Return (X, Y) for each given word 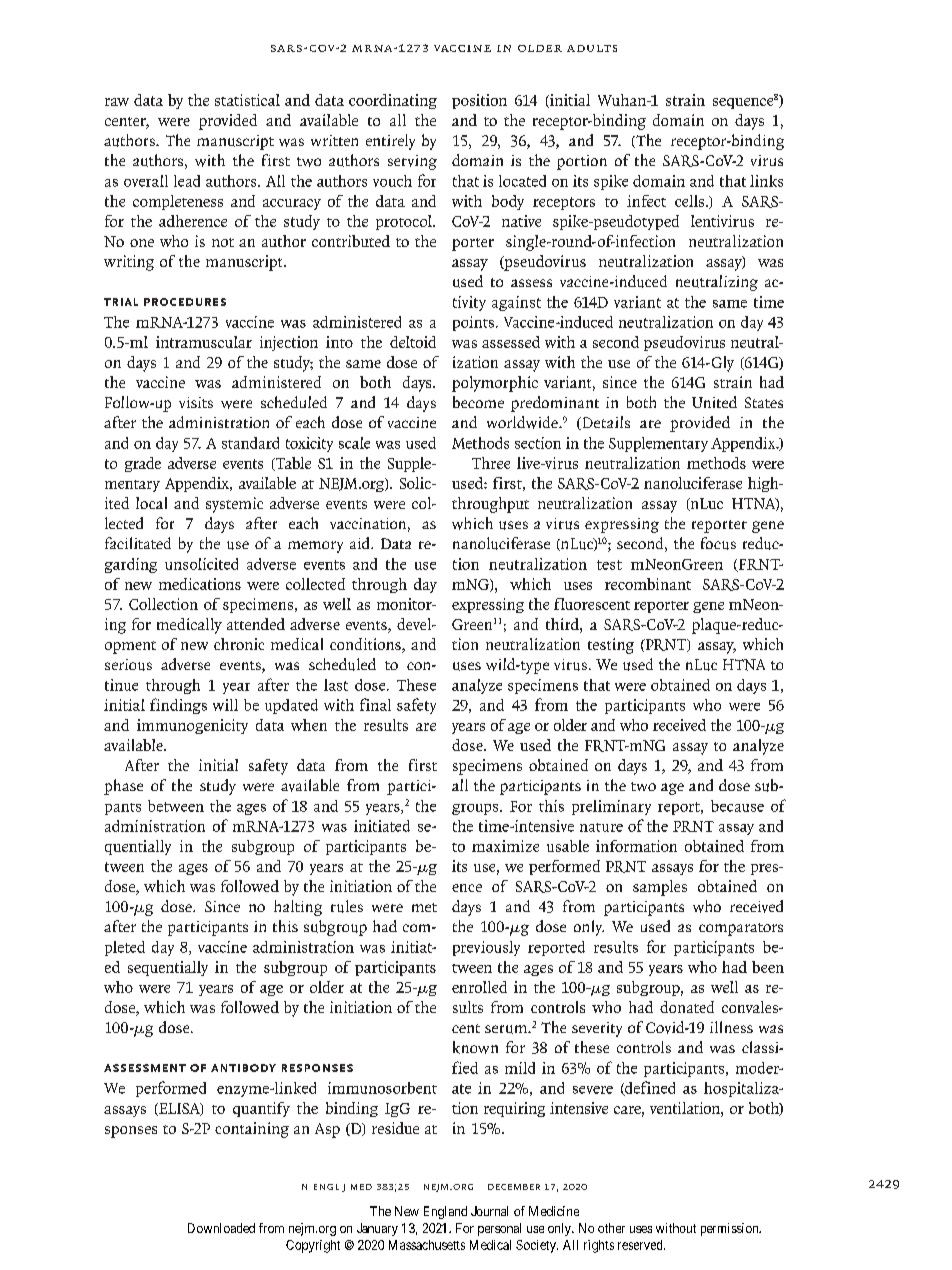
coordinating (393, 101)
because (737, 806)
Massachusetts (427, 1245)
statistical (247, 100)
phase (123, 787)
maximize (505, 846)
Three (491, 463)
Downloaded (221, 1228)
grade (143, 464)
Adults (592, 48)
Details (605, 423)
